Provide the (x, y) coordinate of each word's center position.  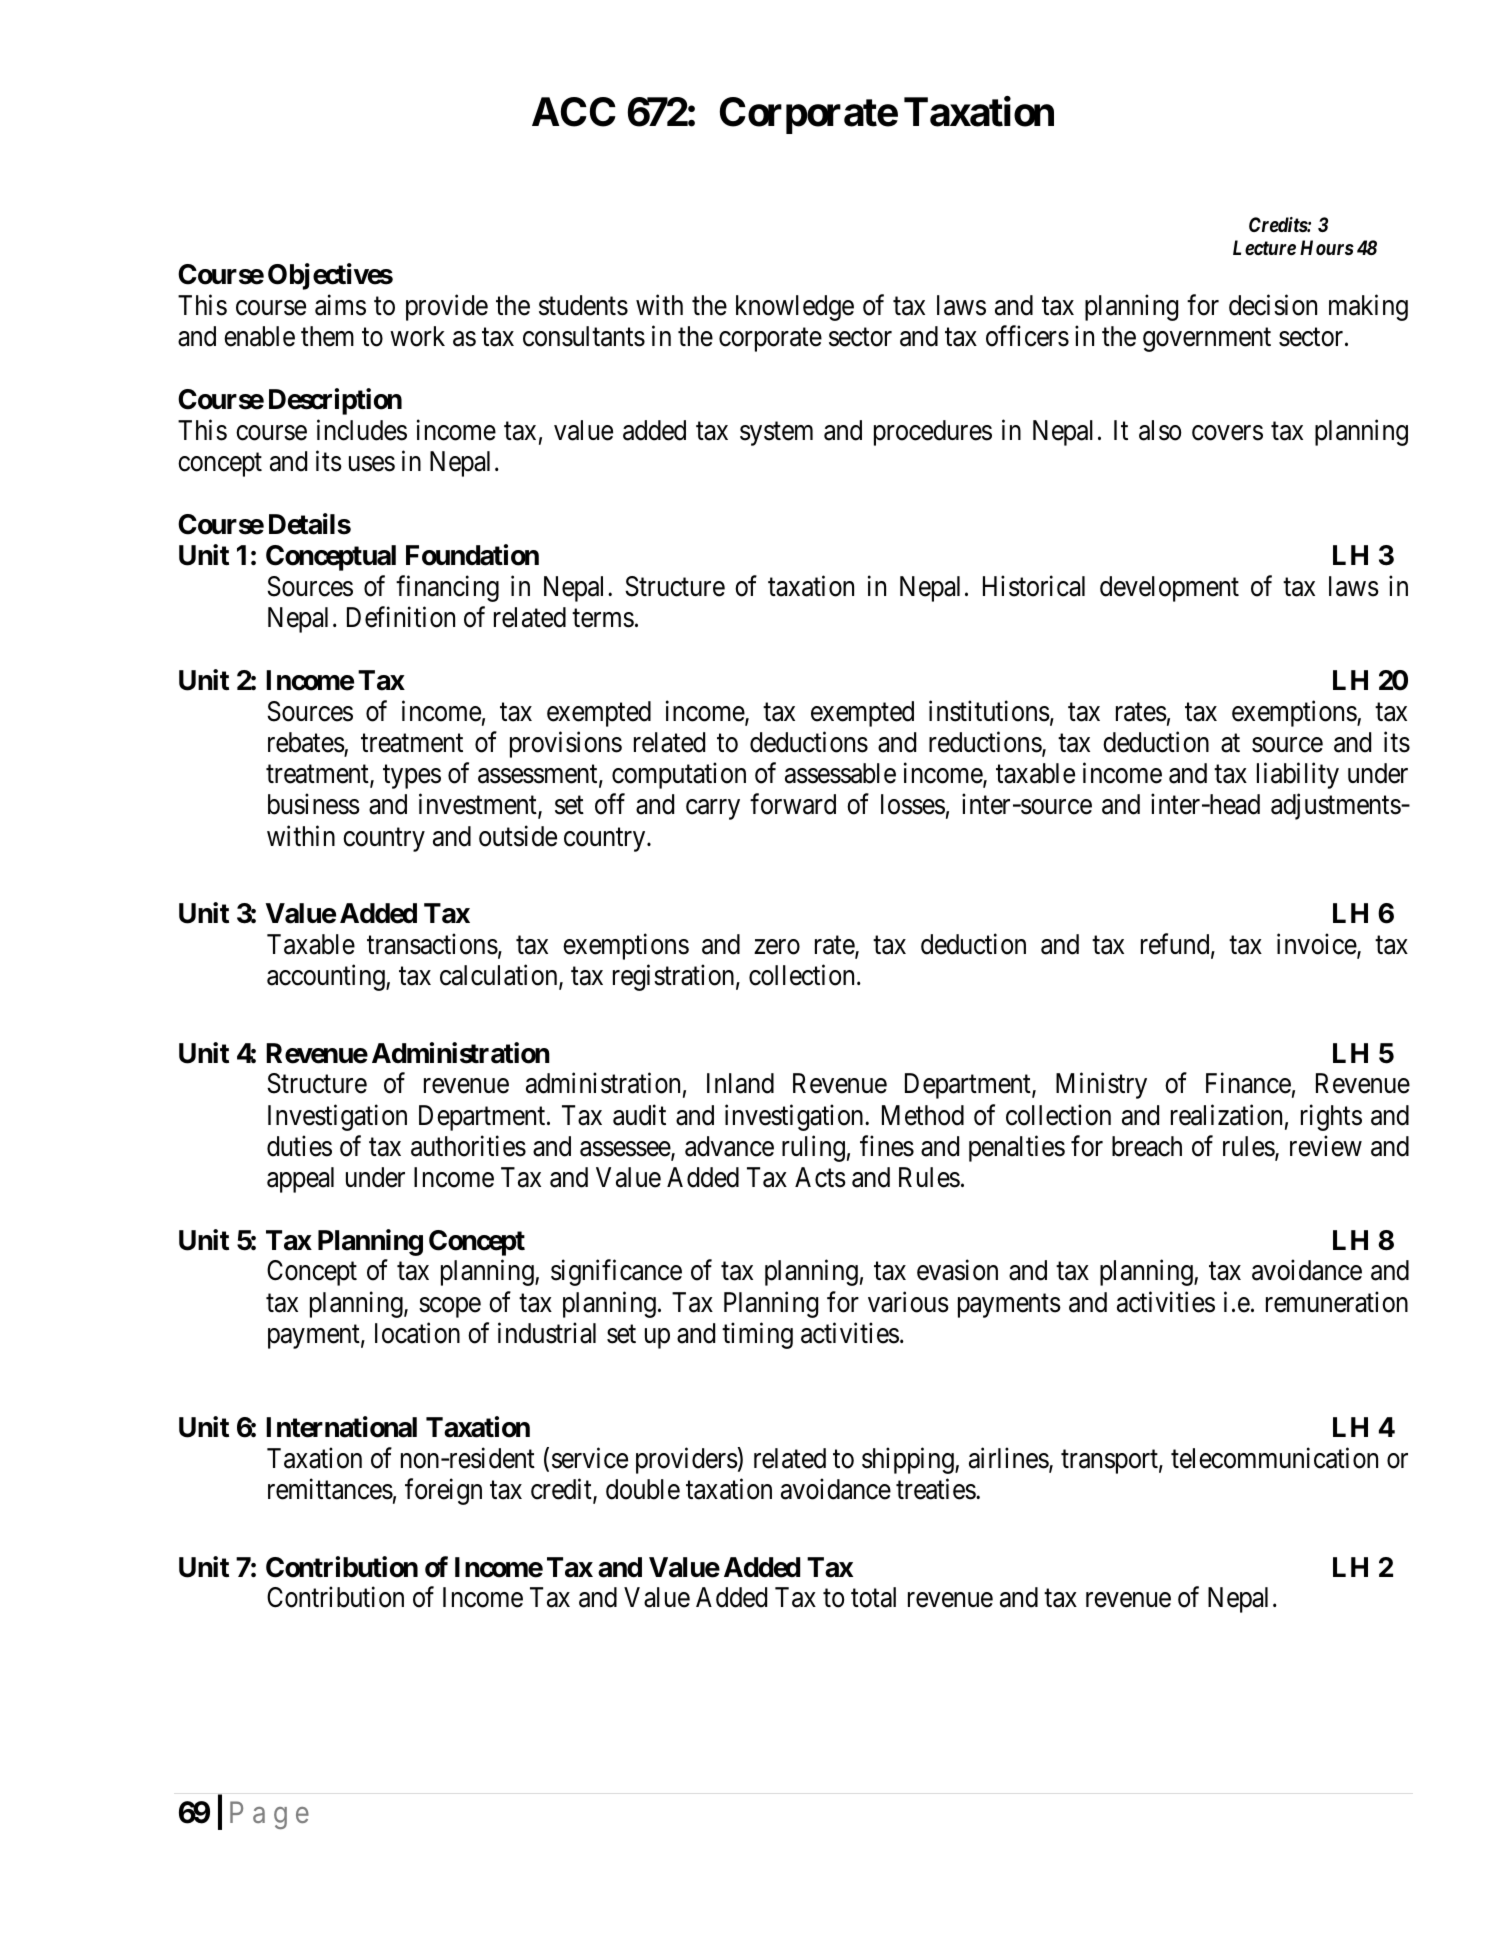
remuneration (1337, 1302)
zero (777, 947)
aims (340, 305)
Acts (820, 1177)
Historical (1034, 586)
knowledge (795, 308)
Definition (401, 617)
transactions (432, 944)
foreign (443, 1491)
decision (1273, 305)
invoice (1317, 945)
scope (450, 1307)
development (1169, 589)
